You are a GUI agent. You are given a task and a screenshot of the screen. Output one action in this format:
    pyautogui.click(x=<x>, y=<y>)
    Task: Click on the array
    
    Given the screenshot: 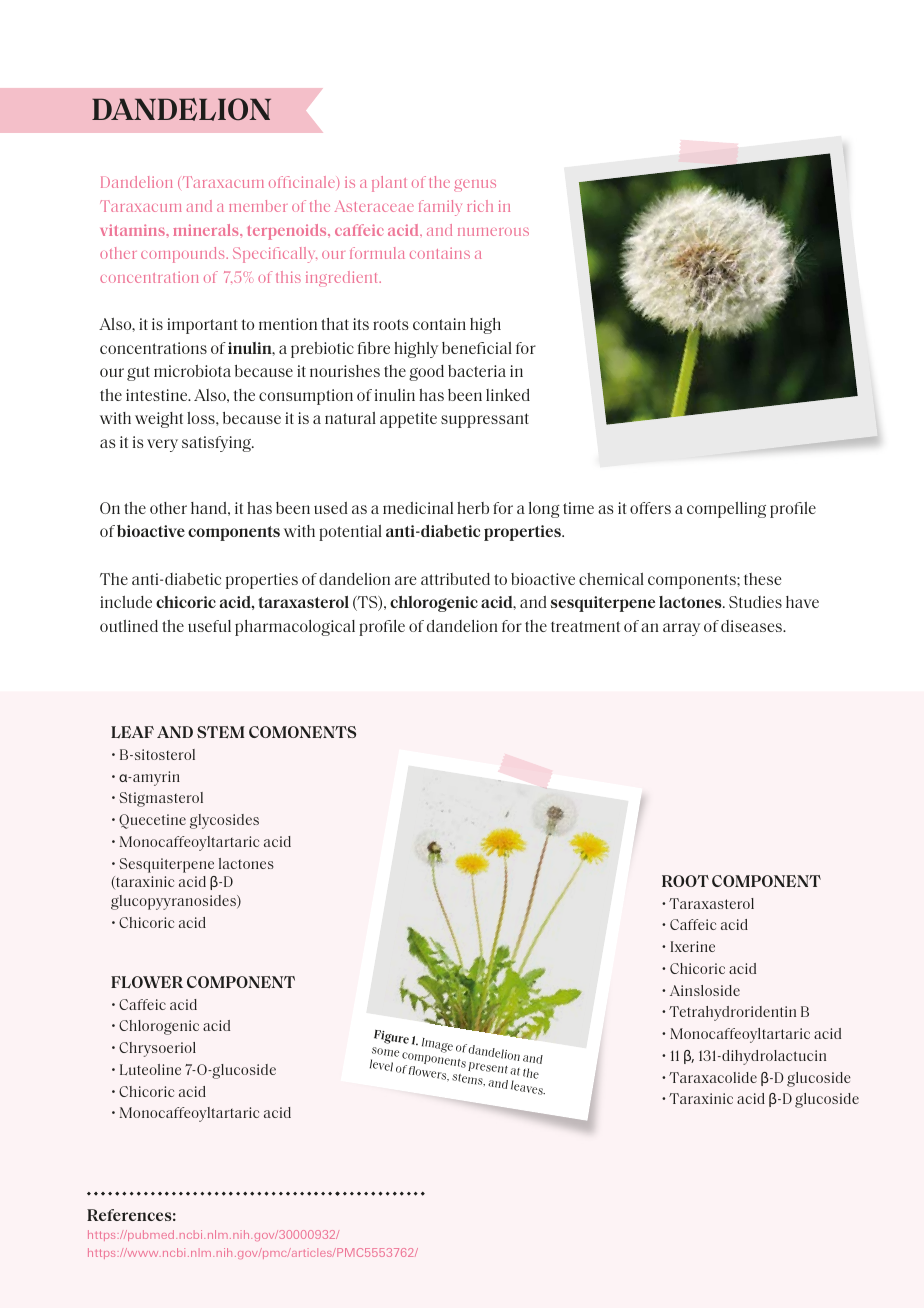 What is the action you would take?
    pyautogui.click(x=681, y=629)
